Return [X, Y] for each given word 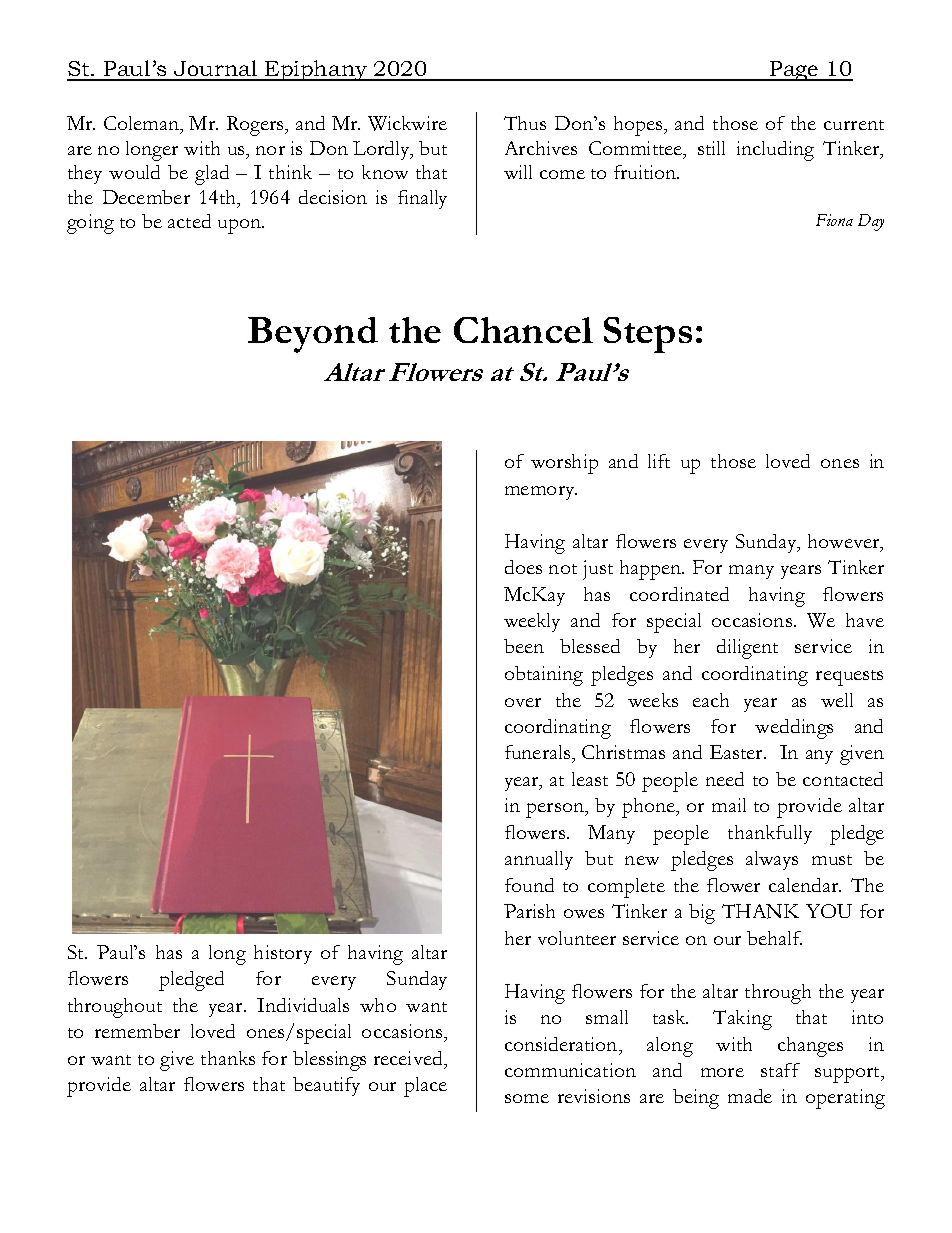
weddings [794, 729]
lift [659, 461]
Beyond [313, 335]
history [283, 954]
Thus [525, 123]
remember [137, 1031]
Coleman [142, 125]
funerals [539, 754]
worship [564, 464]
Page [794, 71]
